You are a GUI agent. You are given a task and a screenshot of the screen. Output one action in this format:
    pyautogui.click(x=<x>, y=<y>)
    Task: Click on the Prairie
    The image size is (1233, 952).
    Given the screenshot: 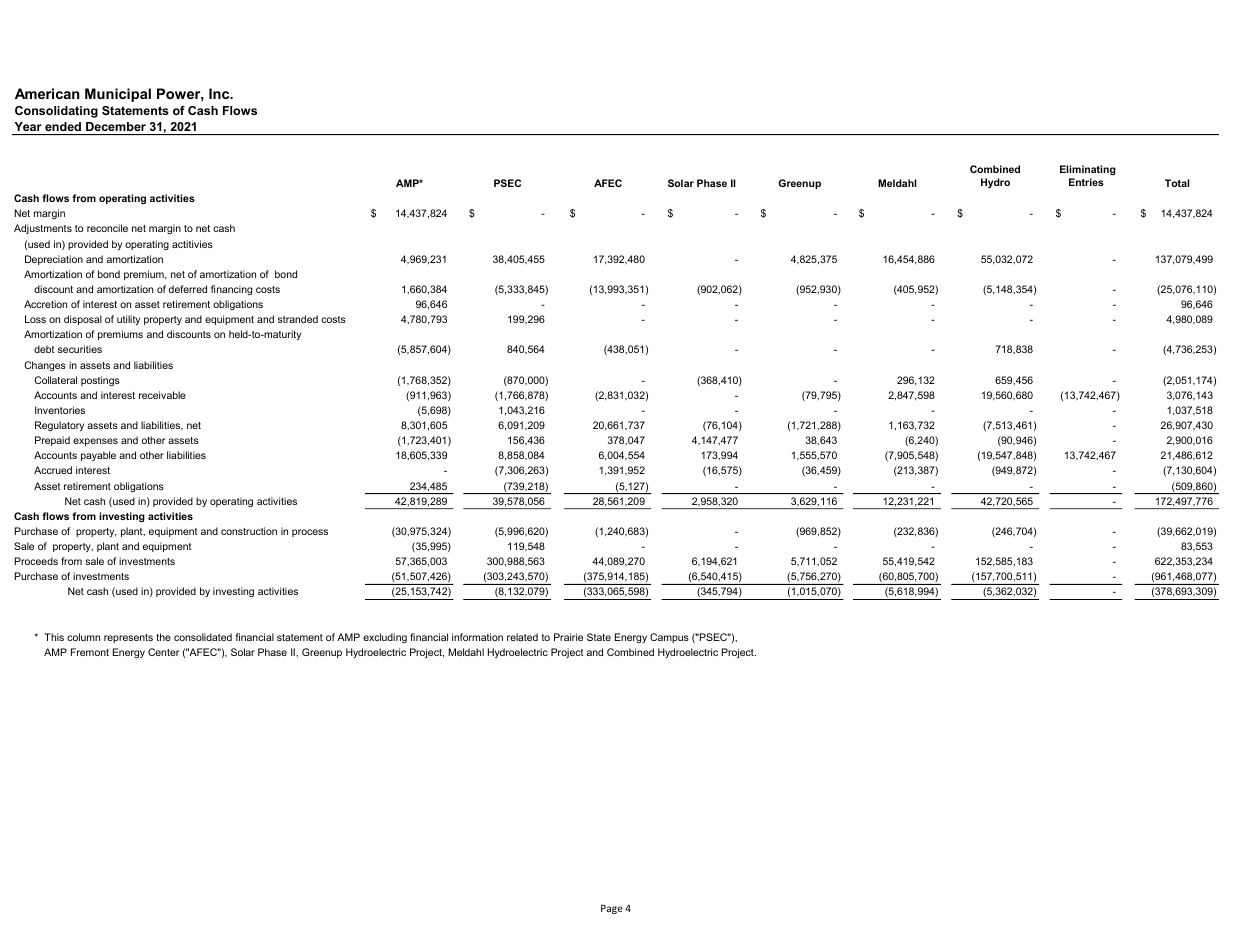 What is the action you would take?
    pyautogui.click(x=568, y=637)
